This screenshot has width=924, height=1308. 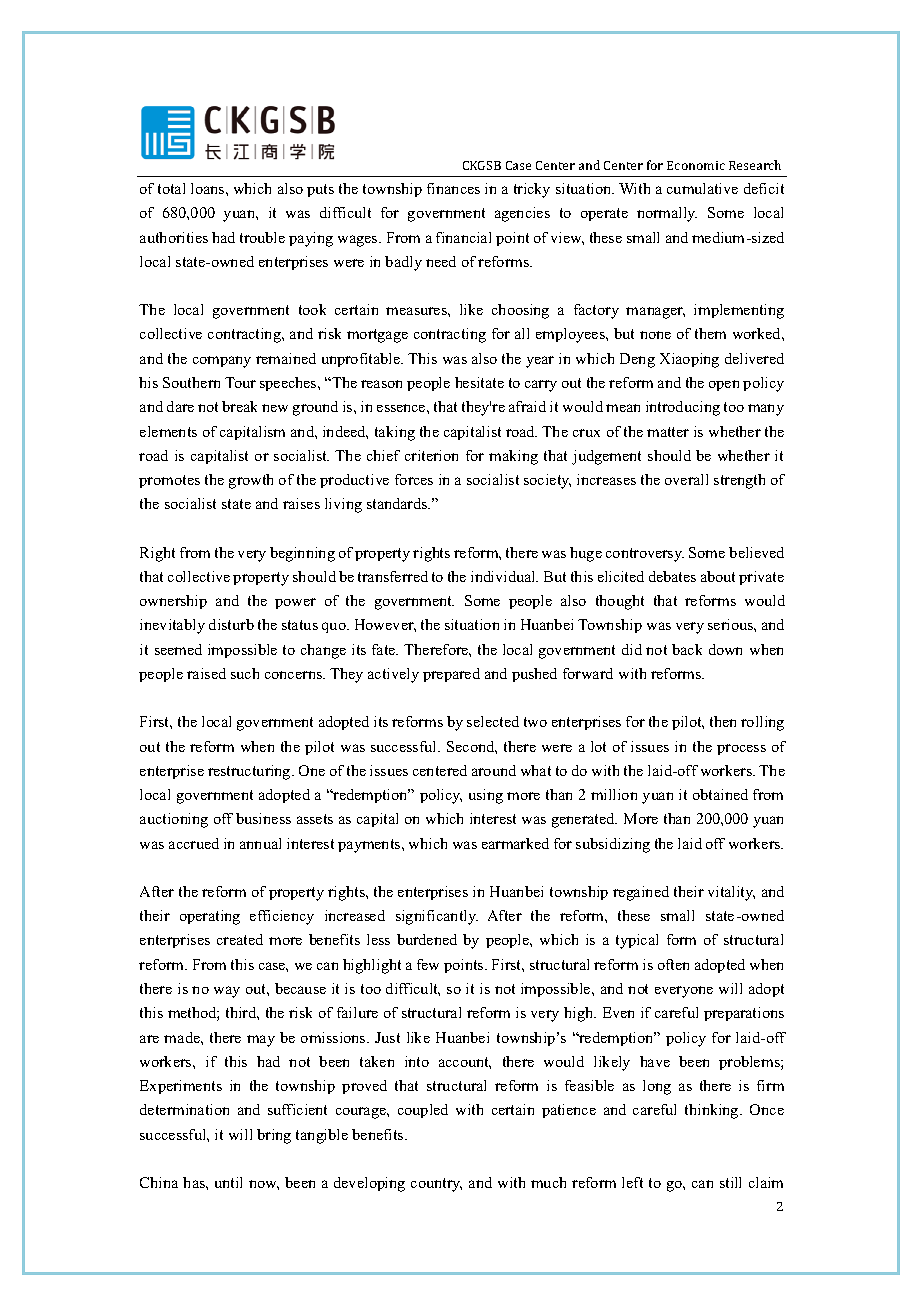 What do you see at coordinates (228, 1182) in the screenshot?
I see `until` at bounding box center [228, 1182].
